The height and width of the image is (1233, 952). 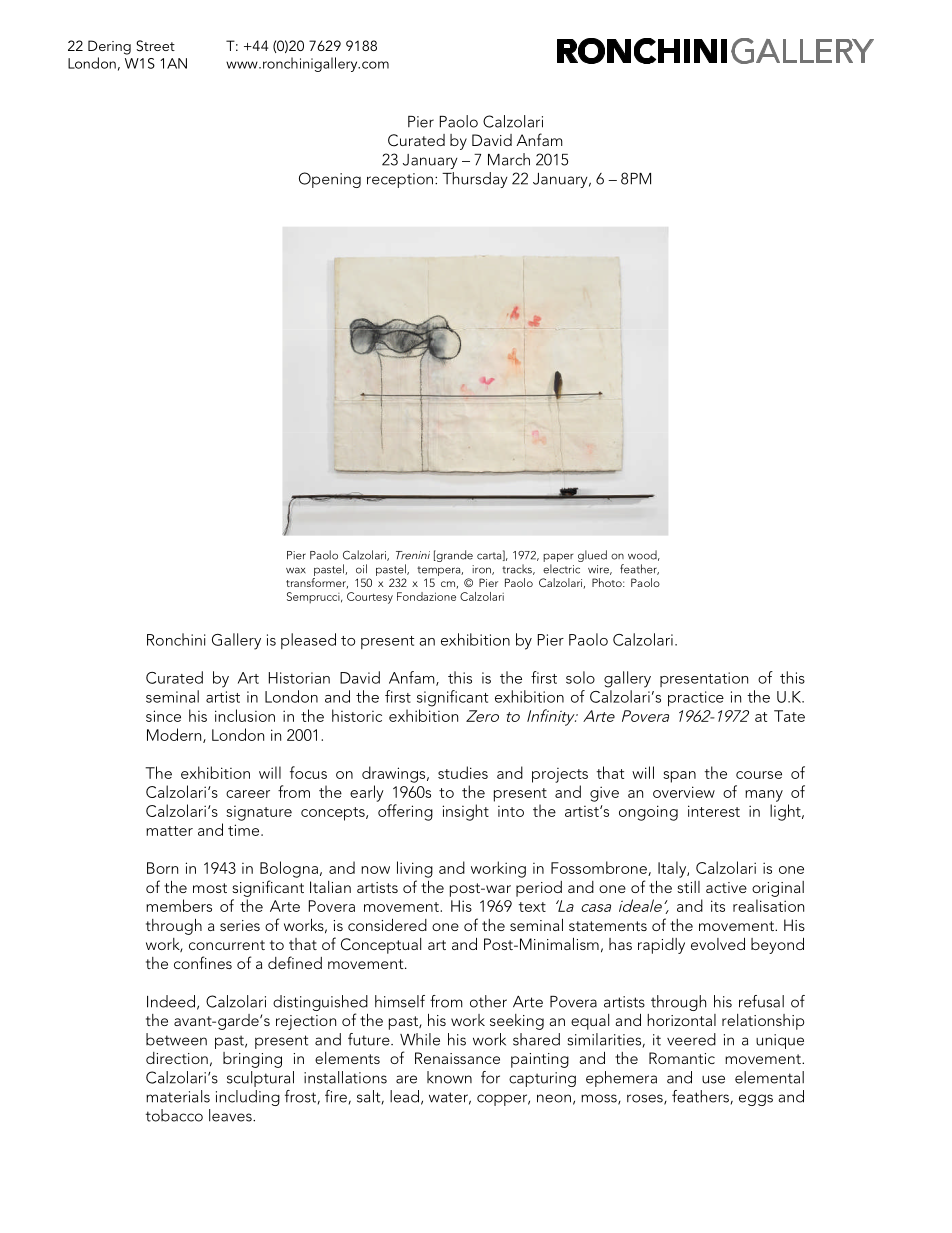 I want to click on March, so click(x=509, y=159).
